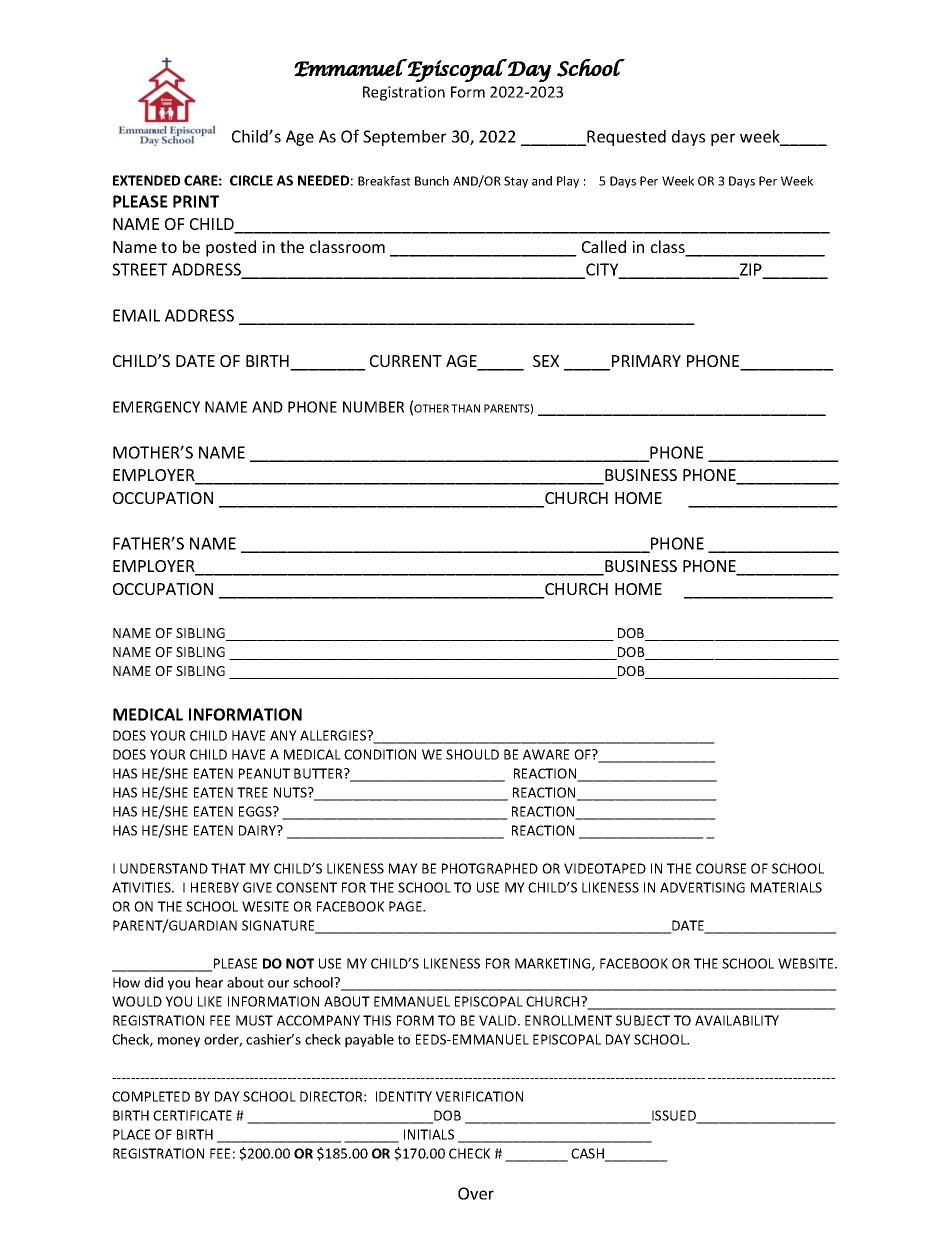 The height and width of the screenshot is (1233, 952). Describe the element at coordinates (432, 181) in the screenshot. I see `Bunch` at that location.
